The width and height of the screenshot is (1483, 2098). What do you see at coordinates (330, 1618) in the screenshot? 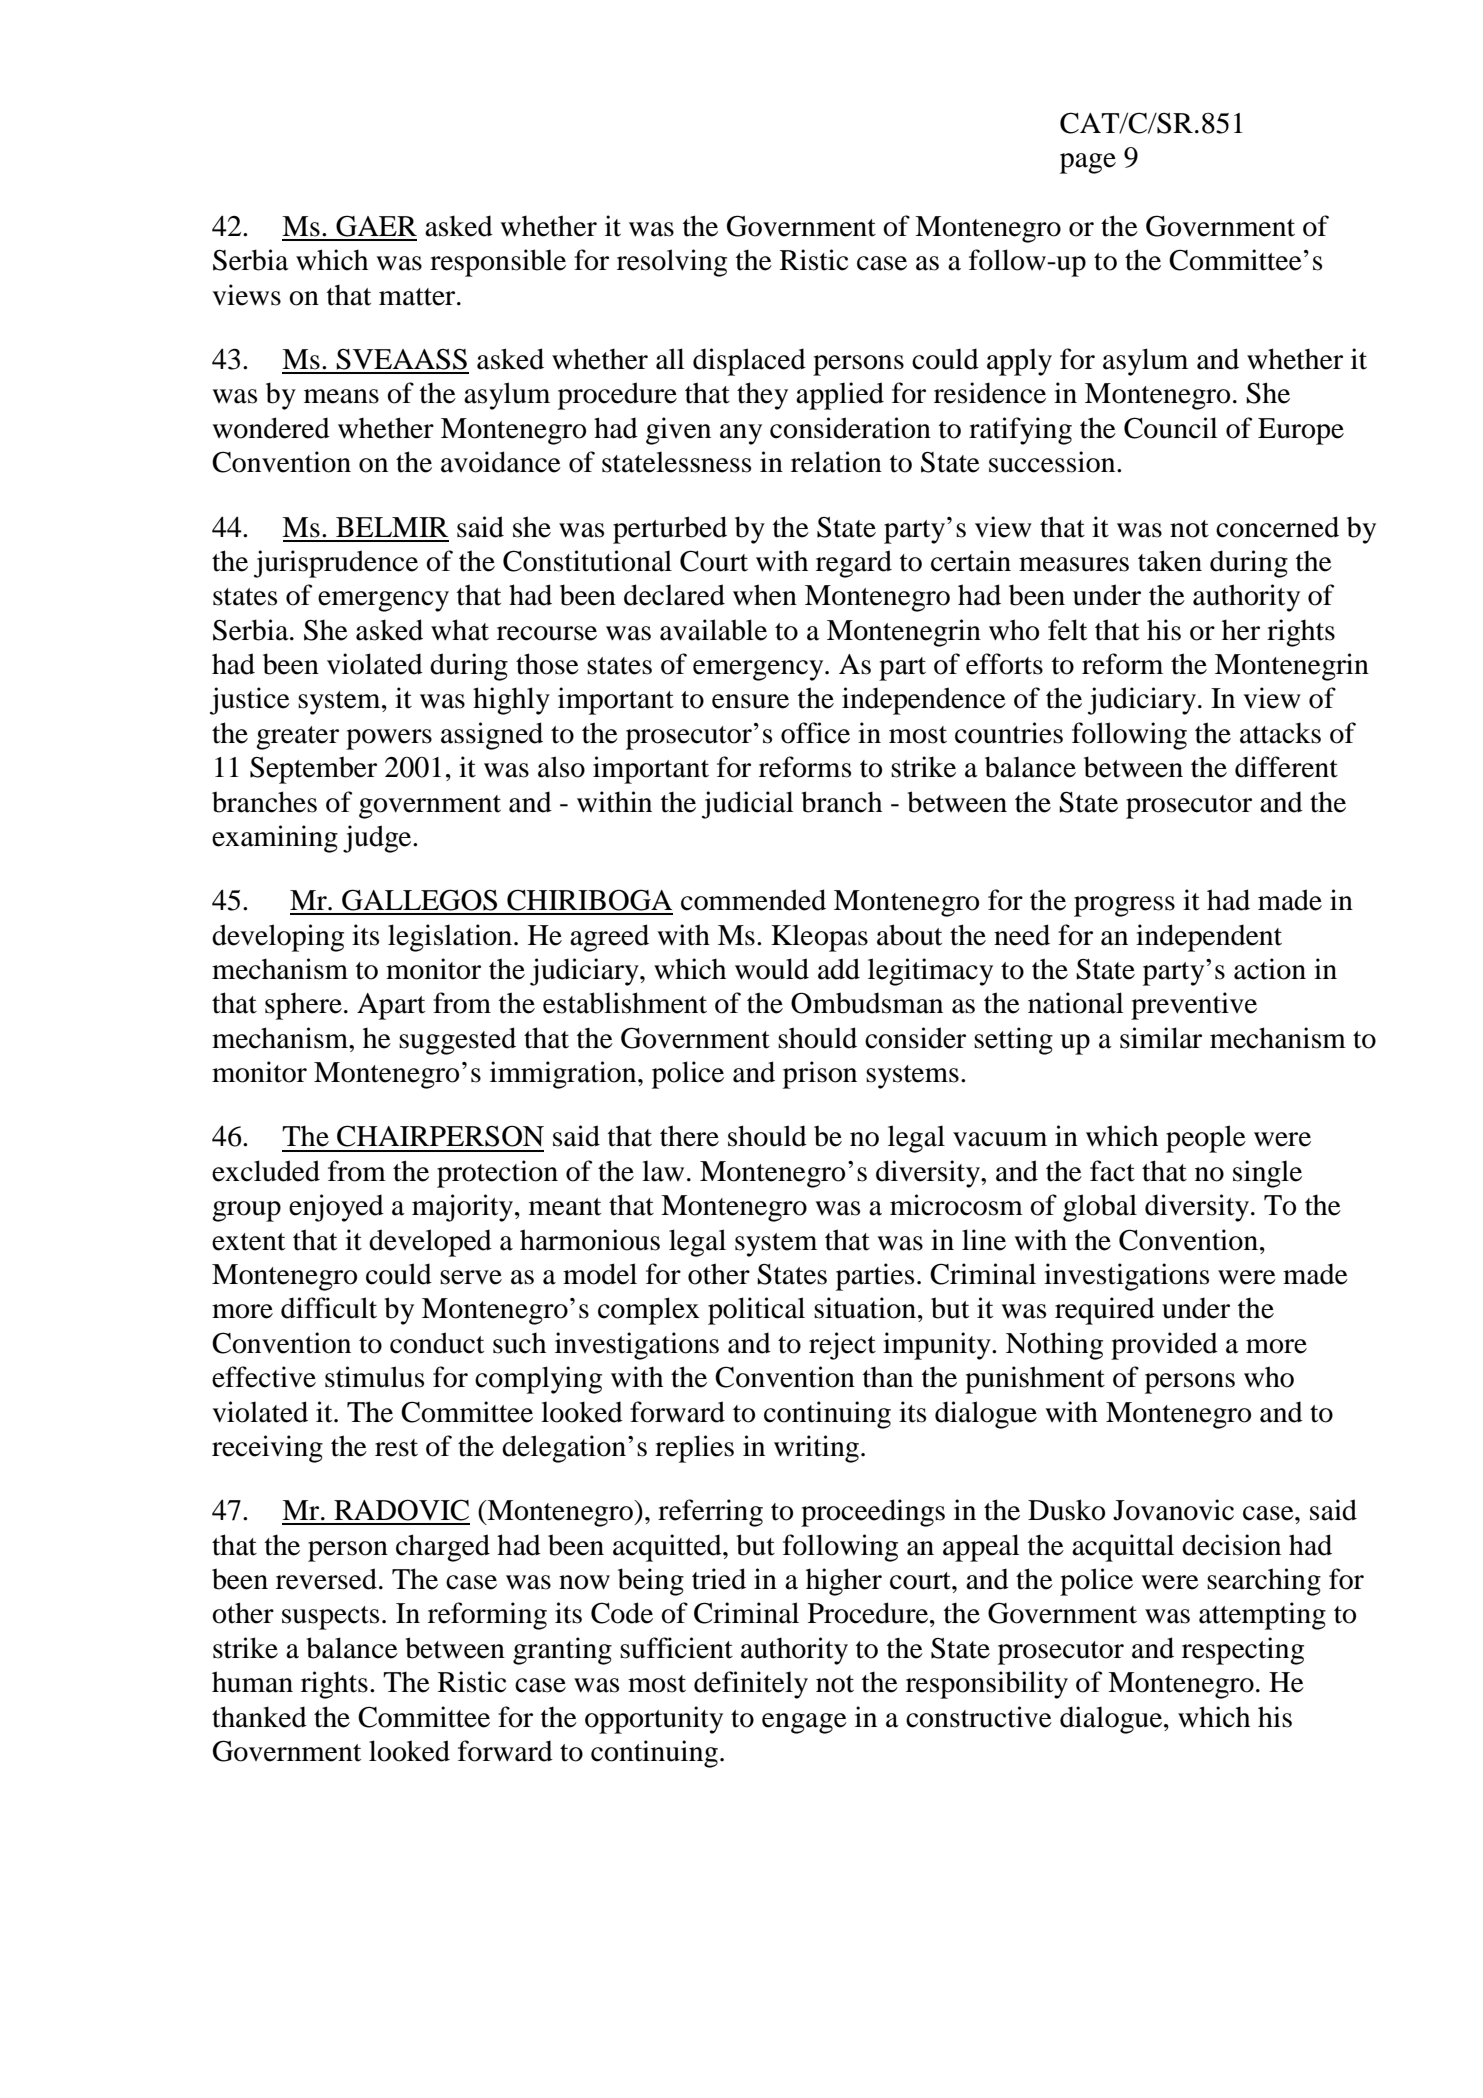
I see `suspects` at bounding box center [330, 1618].
